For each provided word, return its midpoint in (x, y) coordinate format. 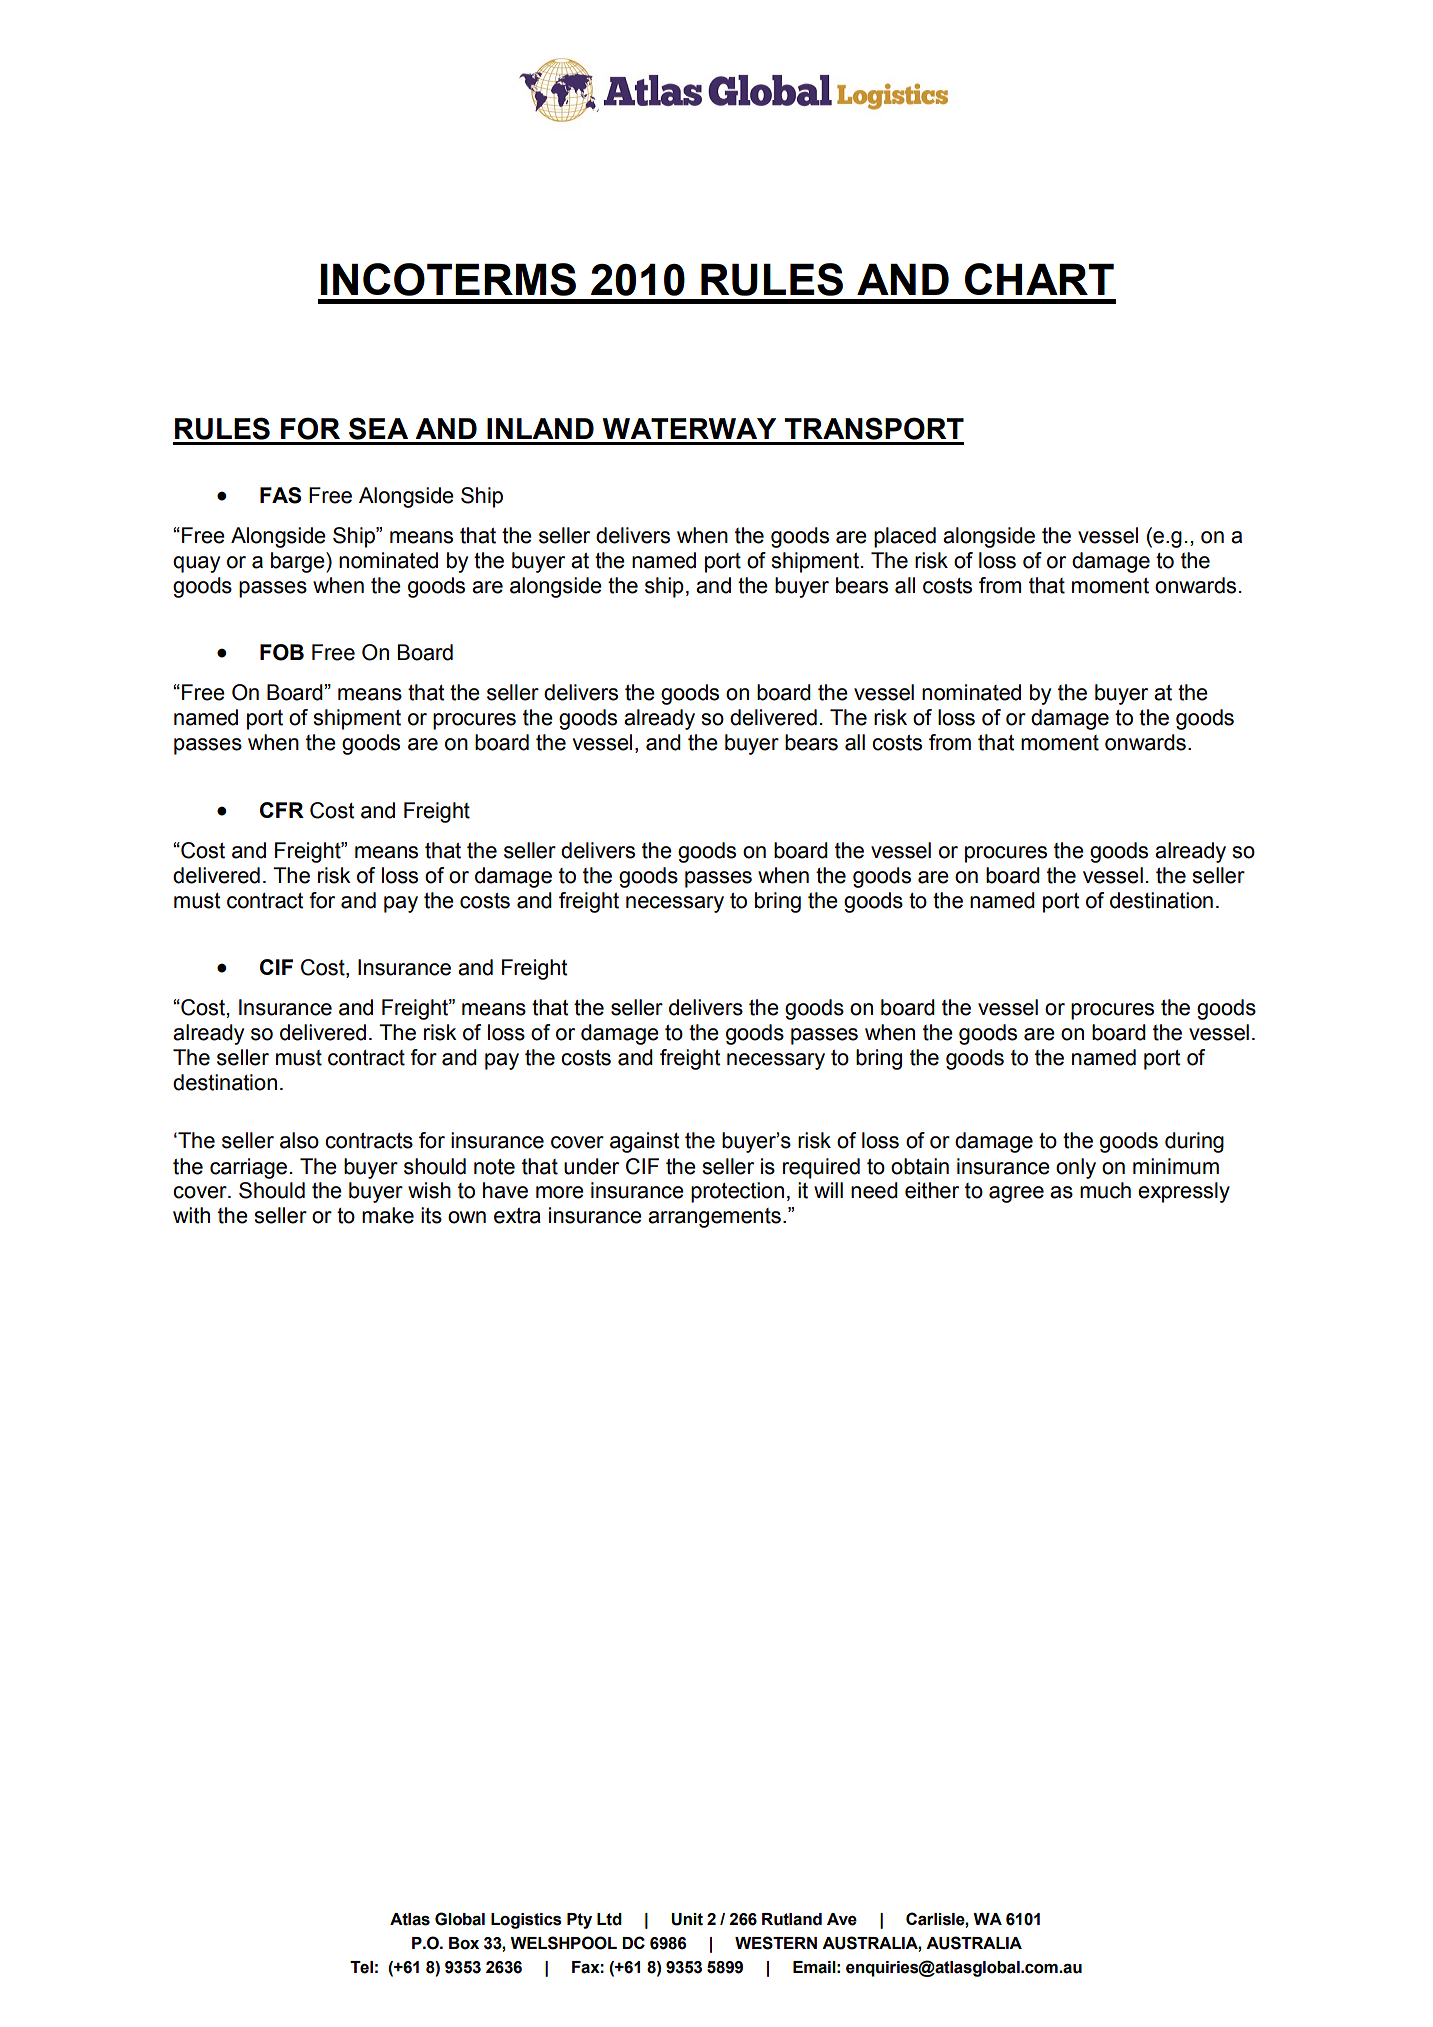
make (388, 1215)
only (1076, 1168)
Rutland (792, 1919)
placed (905, 537)
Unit (687, 1919)
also (299, 1140)
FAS (280, 495)
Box (464, 1943)
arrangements (714, 1218)
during (1194, 1142)
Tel (361, 1967)
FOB (282, 652)
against (645, 1142)
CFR (282, 810)
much (1105, 1190)
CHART (1039, 279)
